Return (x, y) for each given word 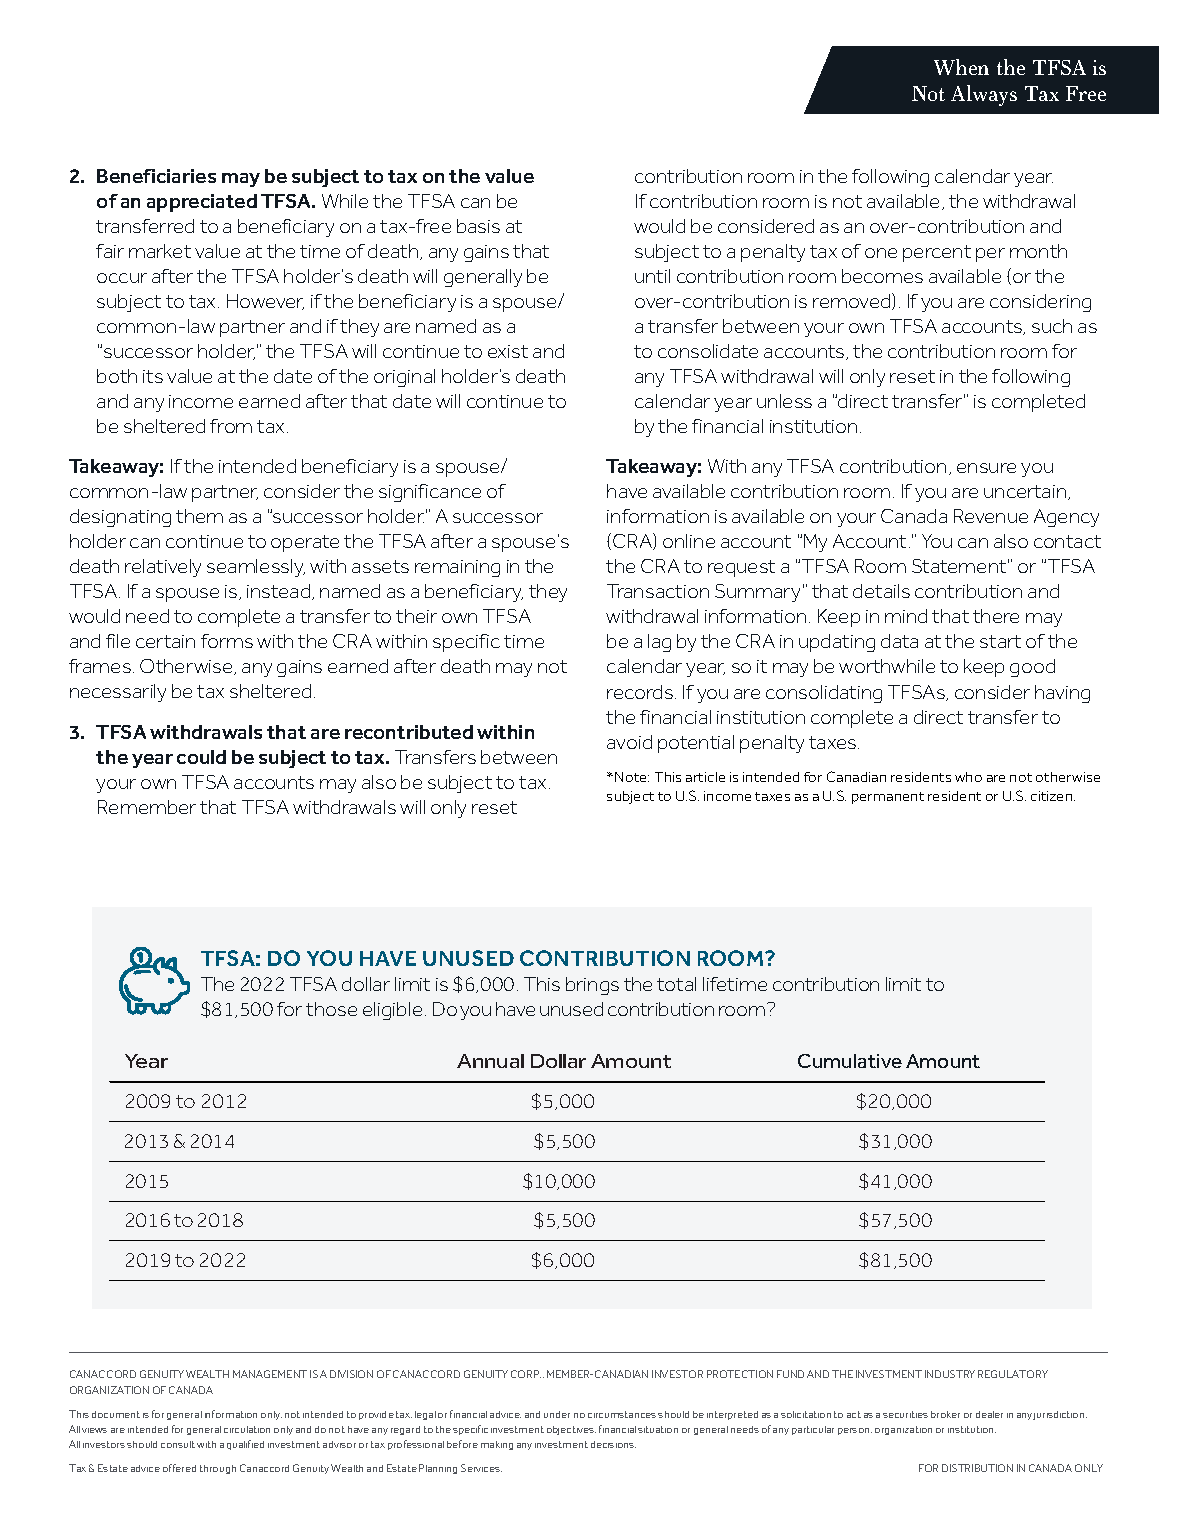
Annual (490, 1061)
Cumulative (850, 1061)
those (331, 1009)
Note (632, 777)
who (968, 777)
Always (984, 95)
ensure (986, 468)
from (231, 426)
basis (478, 226)
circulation (247, 1429)
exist (508, 351)
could (201, 757)
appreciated (202, 203)
